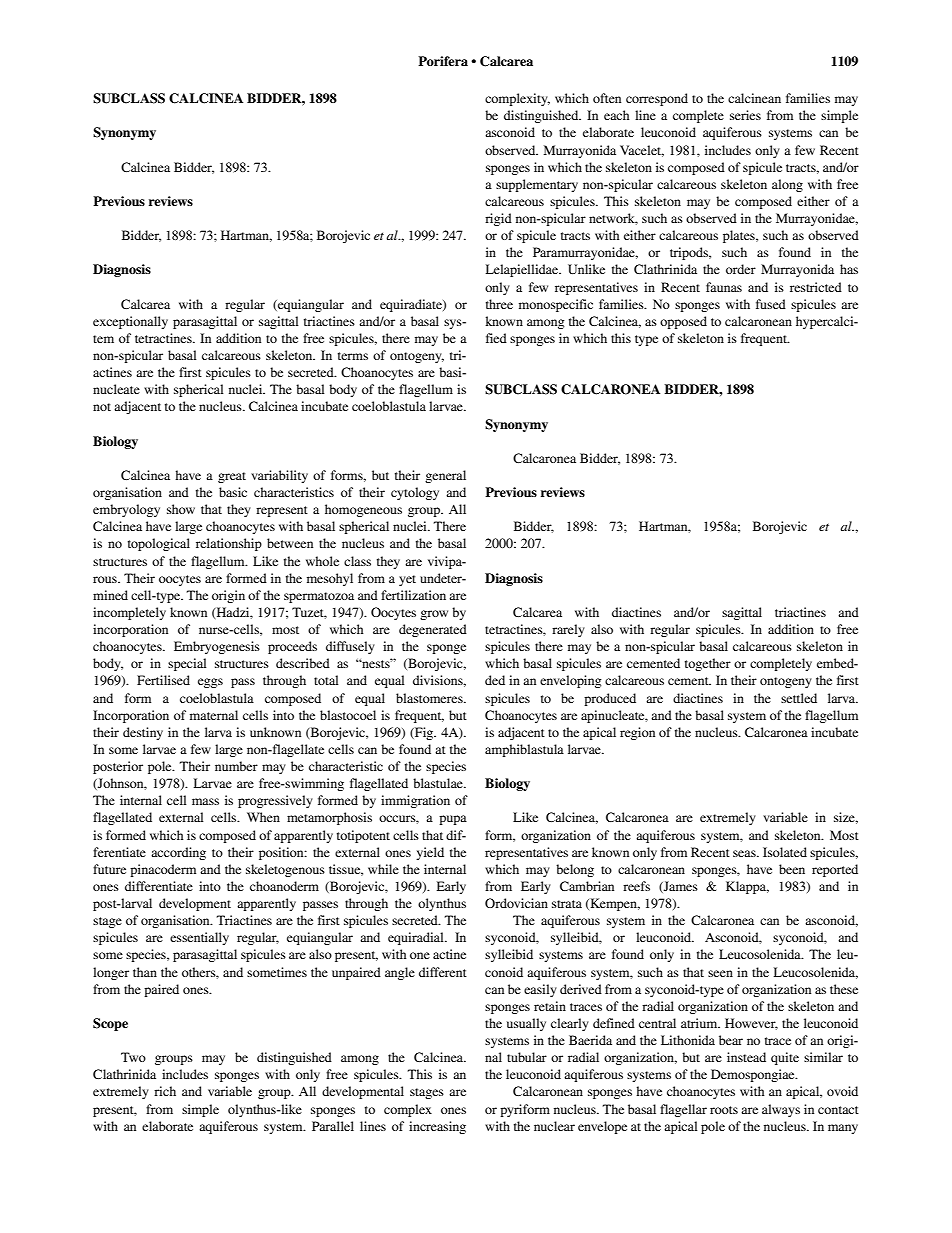 This image has height=1233, width=952. Describe the element at coordinates (443, 61) in the image. I see `Porifera` at that location.
